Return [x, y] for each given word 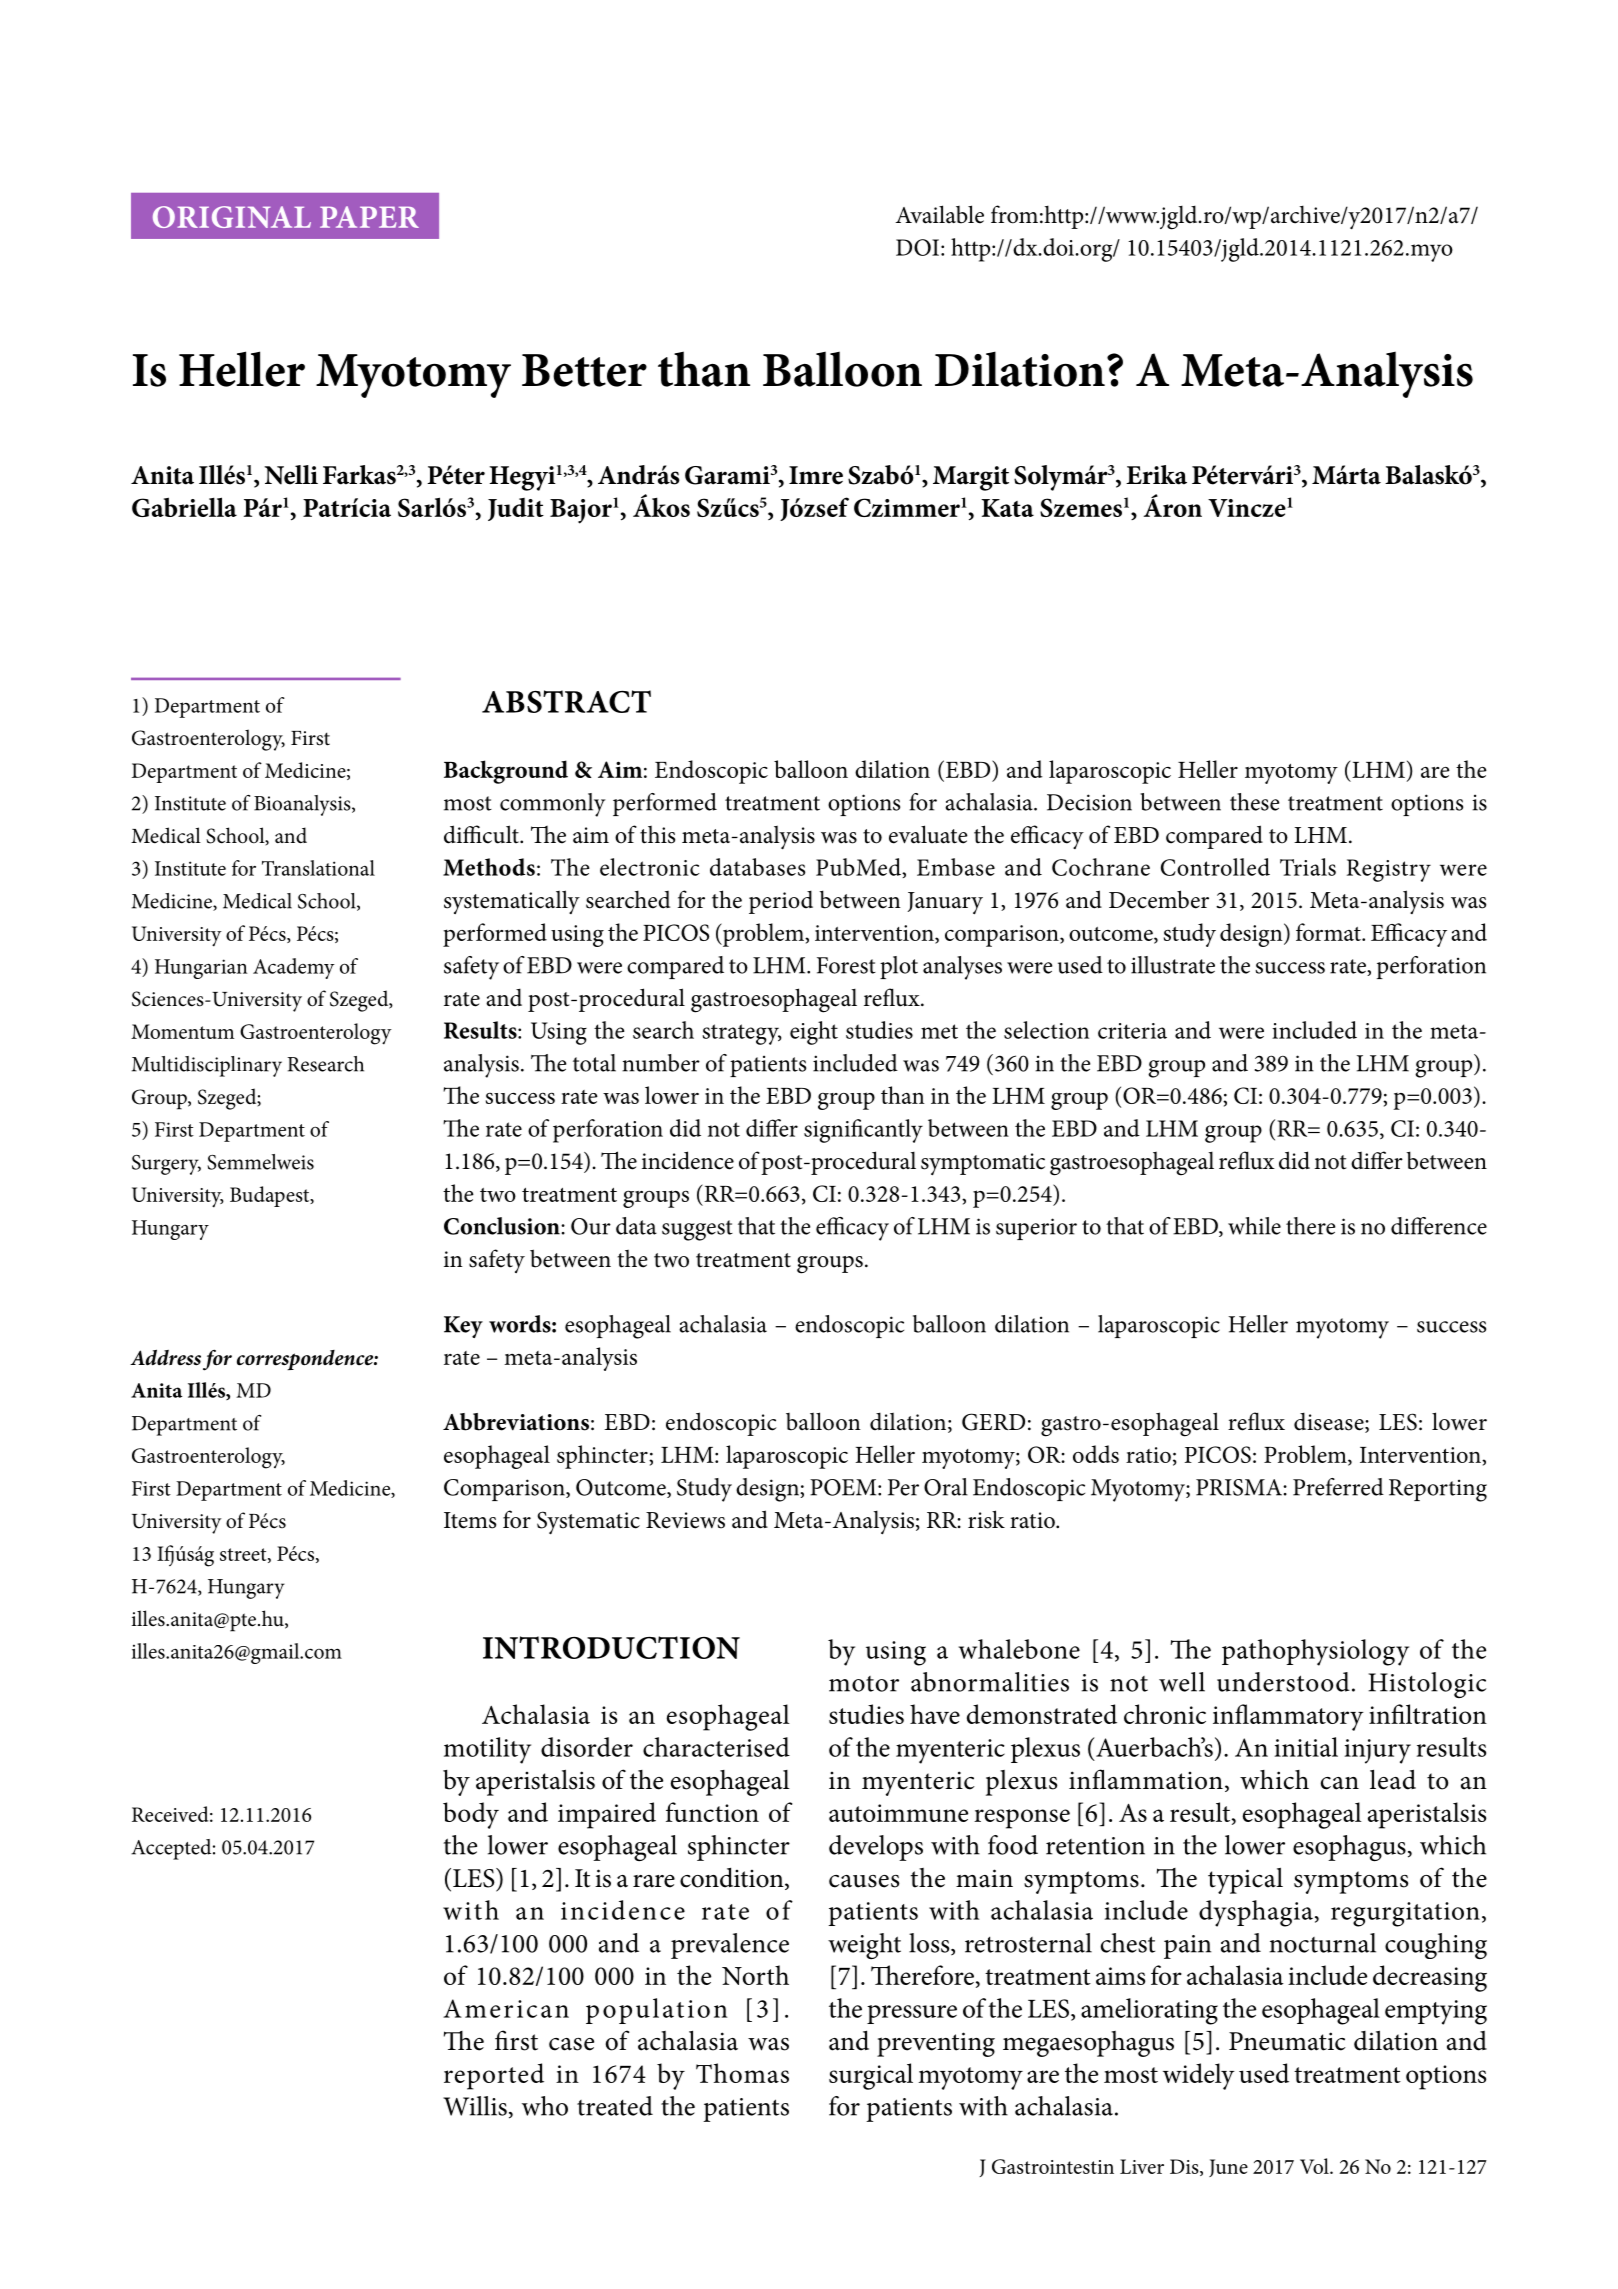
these [1254, 802]
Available [940, 214]
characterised [716, 1747]
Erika [1156, 475]
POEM [844, 1487]
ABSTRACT [566, 701]
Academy [294, 968]
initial [1306, 1747]
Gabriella [184, 507]
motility [487, 1750]
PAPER [369, 217]
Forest [846, 965]
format [1329, 932]
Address [165, 1357]
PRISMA [1240, 1487]
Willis [475, 2106]
